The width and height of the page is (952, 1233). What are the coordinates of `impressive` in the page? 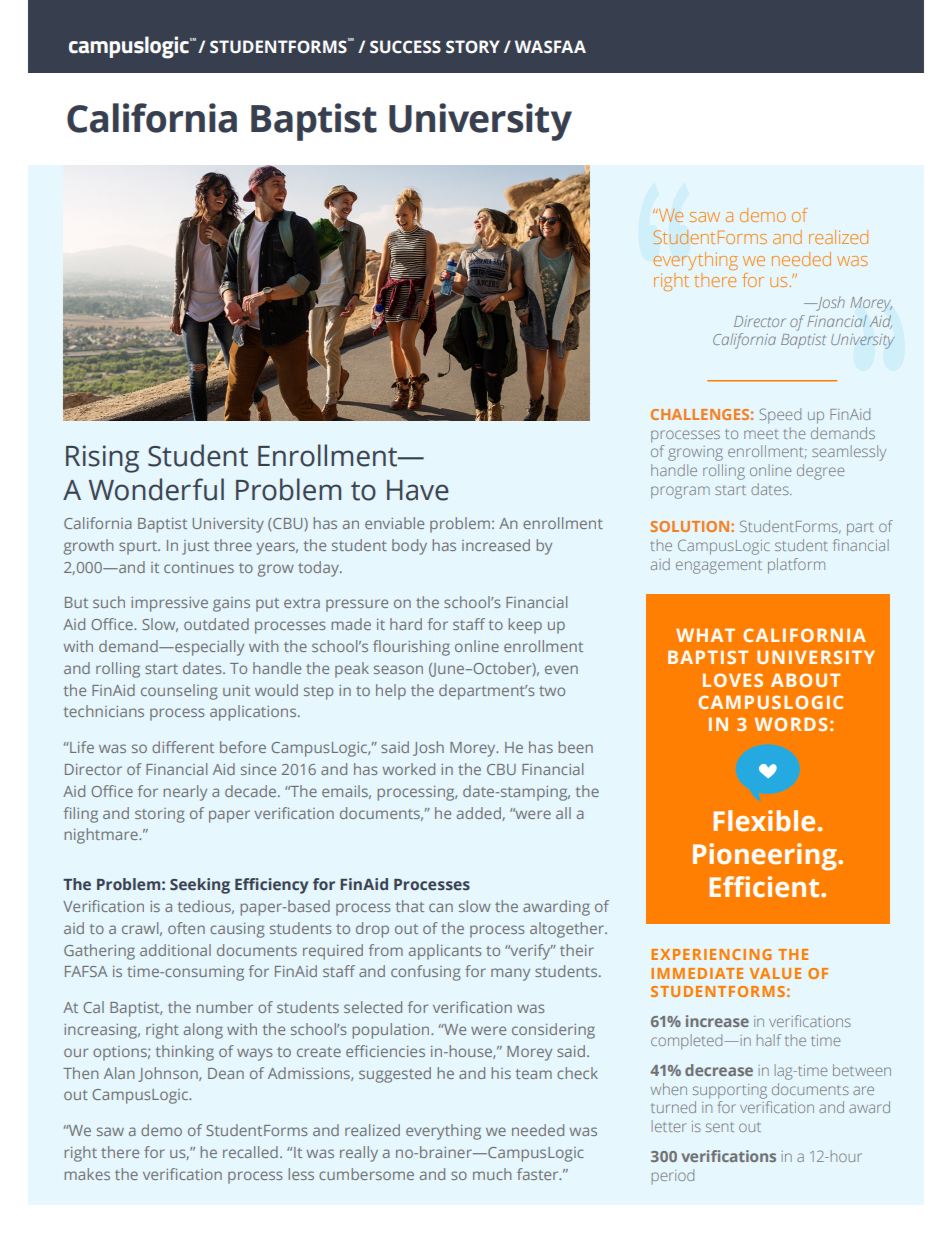 It's located at (169, 604).
